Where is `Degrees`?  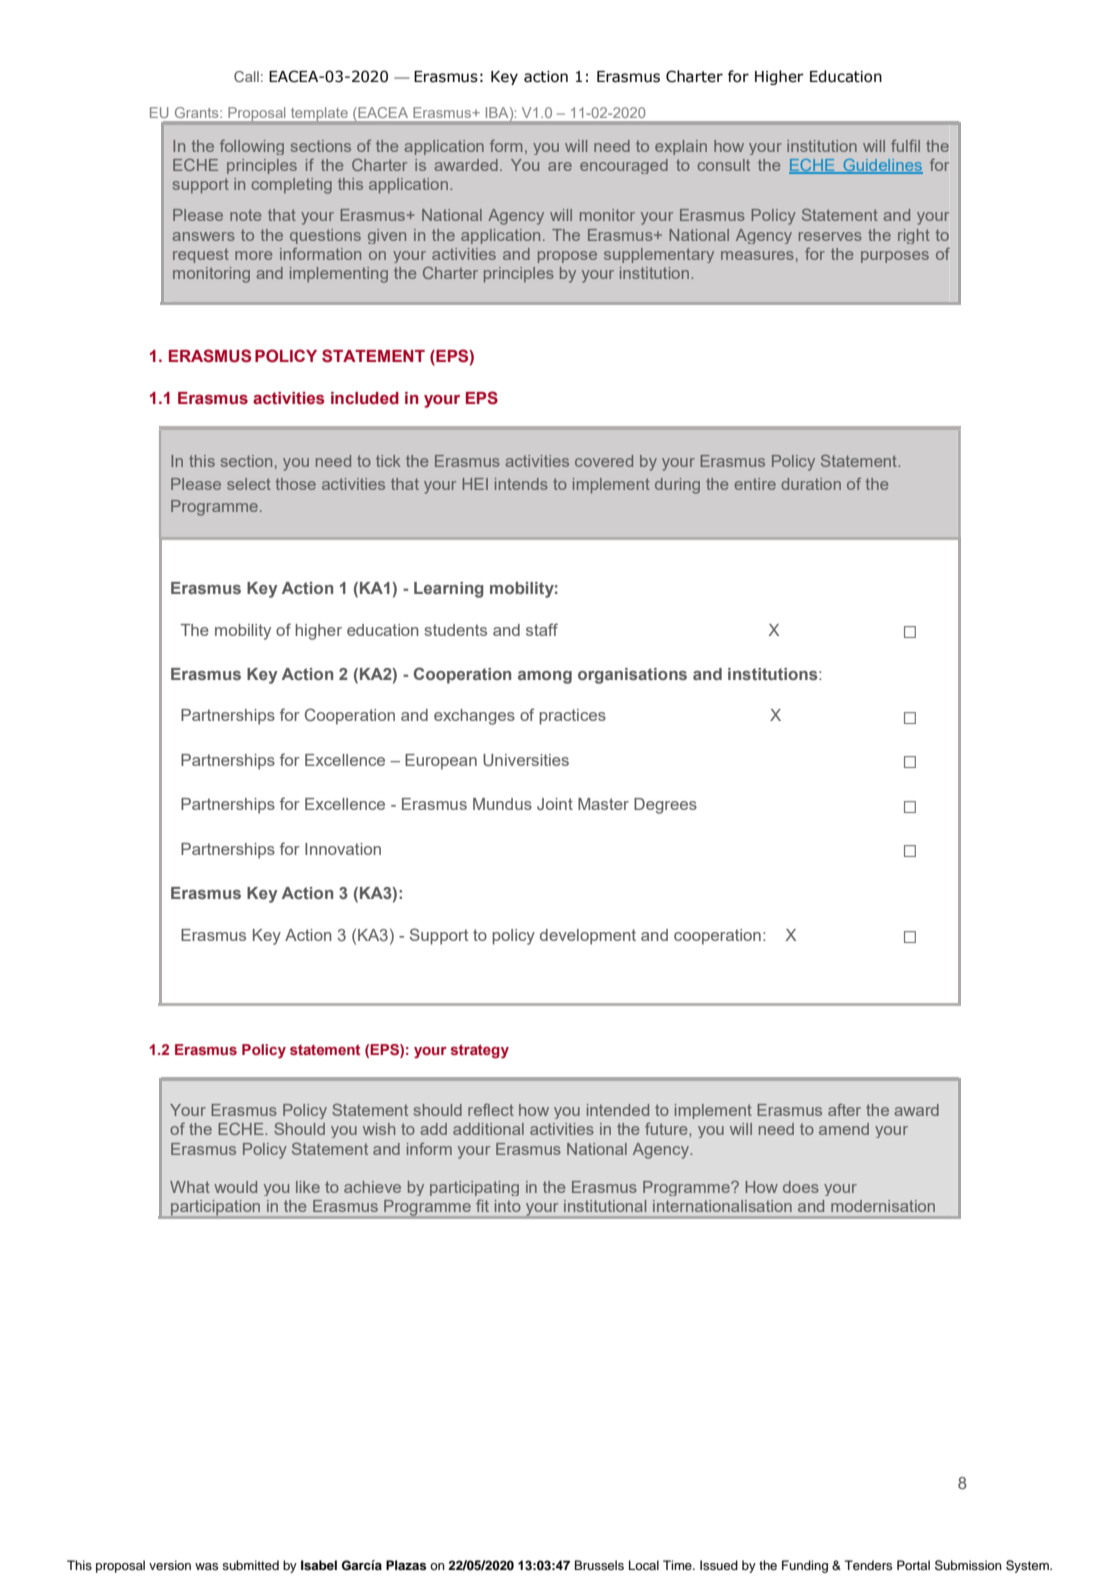 Degrees is located at coordinates (665, 806).
